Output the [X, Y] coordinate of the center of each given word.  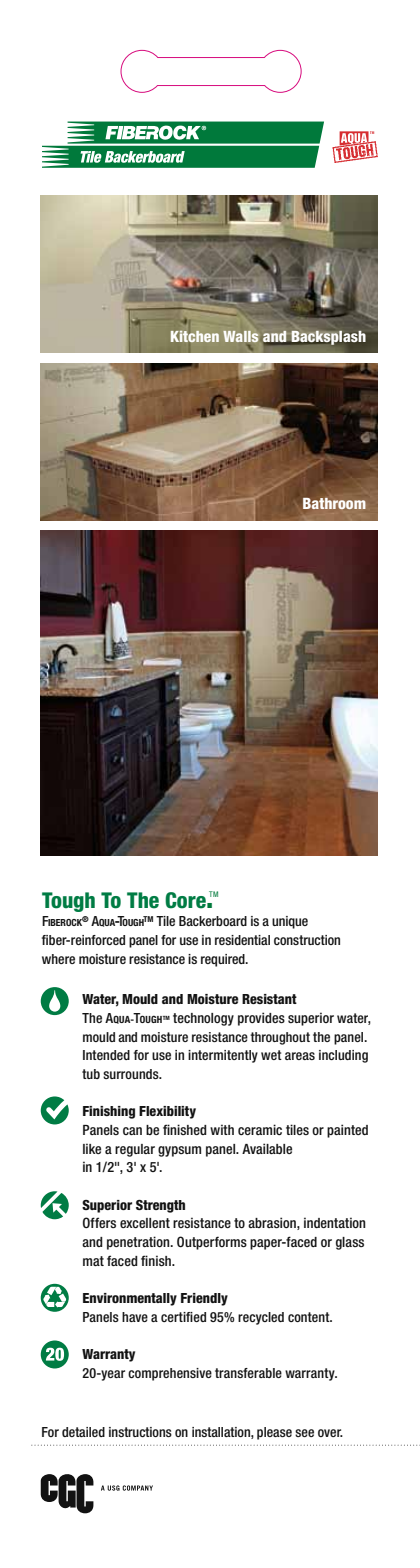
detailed [83, 1432]
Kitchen [195, 336]
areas [300, 1056]
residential [242, 940]
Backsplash [327, 337]
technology [203, 1019]
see [304, 1433]
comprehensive [170, 1374]
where [58, 959]
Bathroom [334, 503]
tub [91, 1074]
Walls [240, 336]
